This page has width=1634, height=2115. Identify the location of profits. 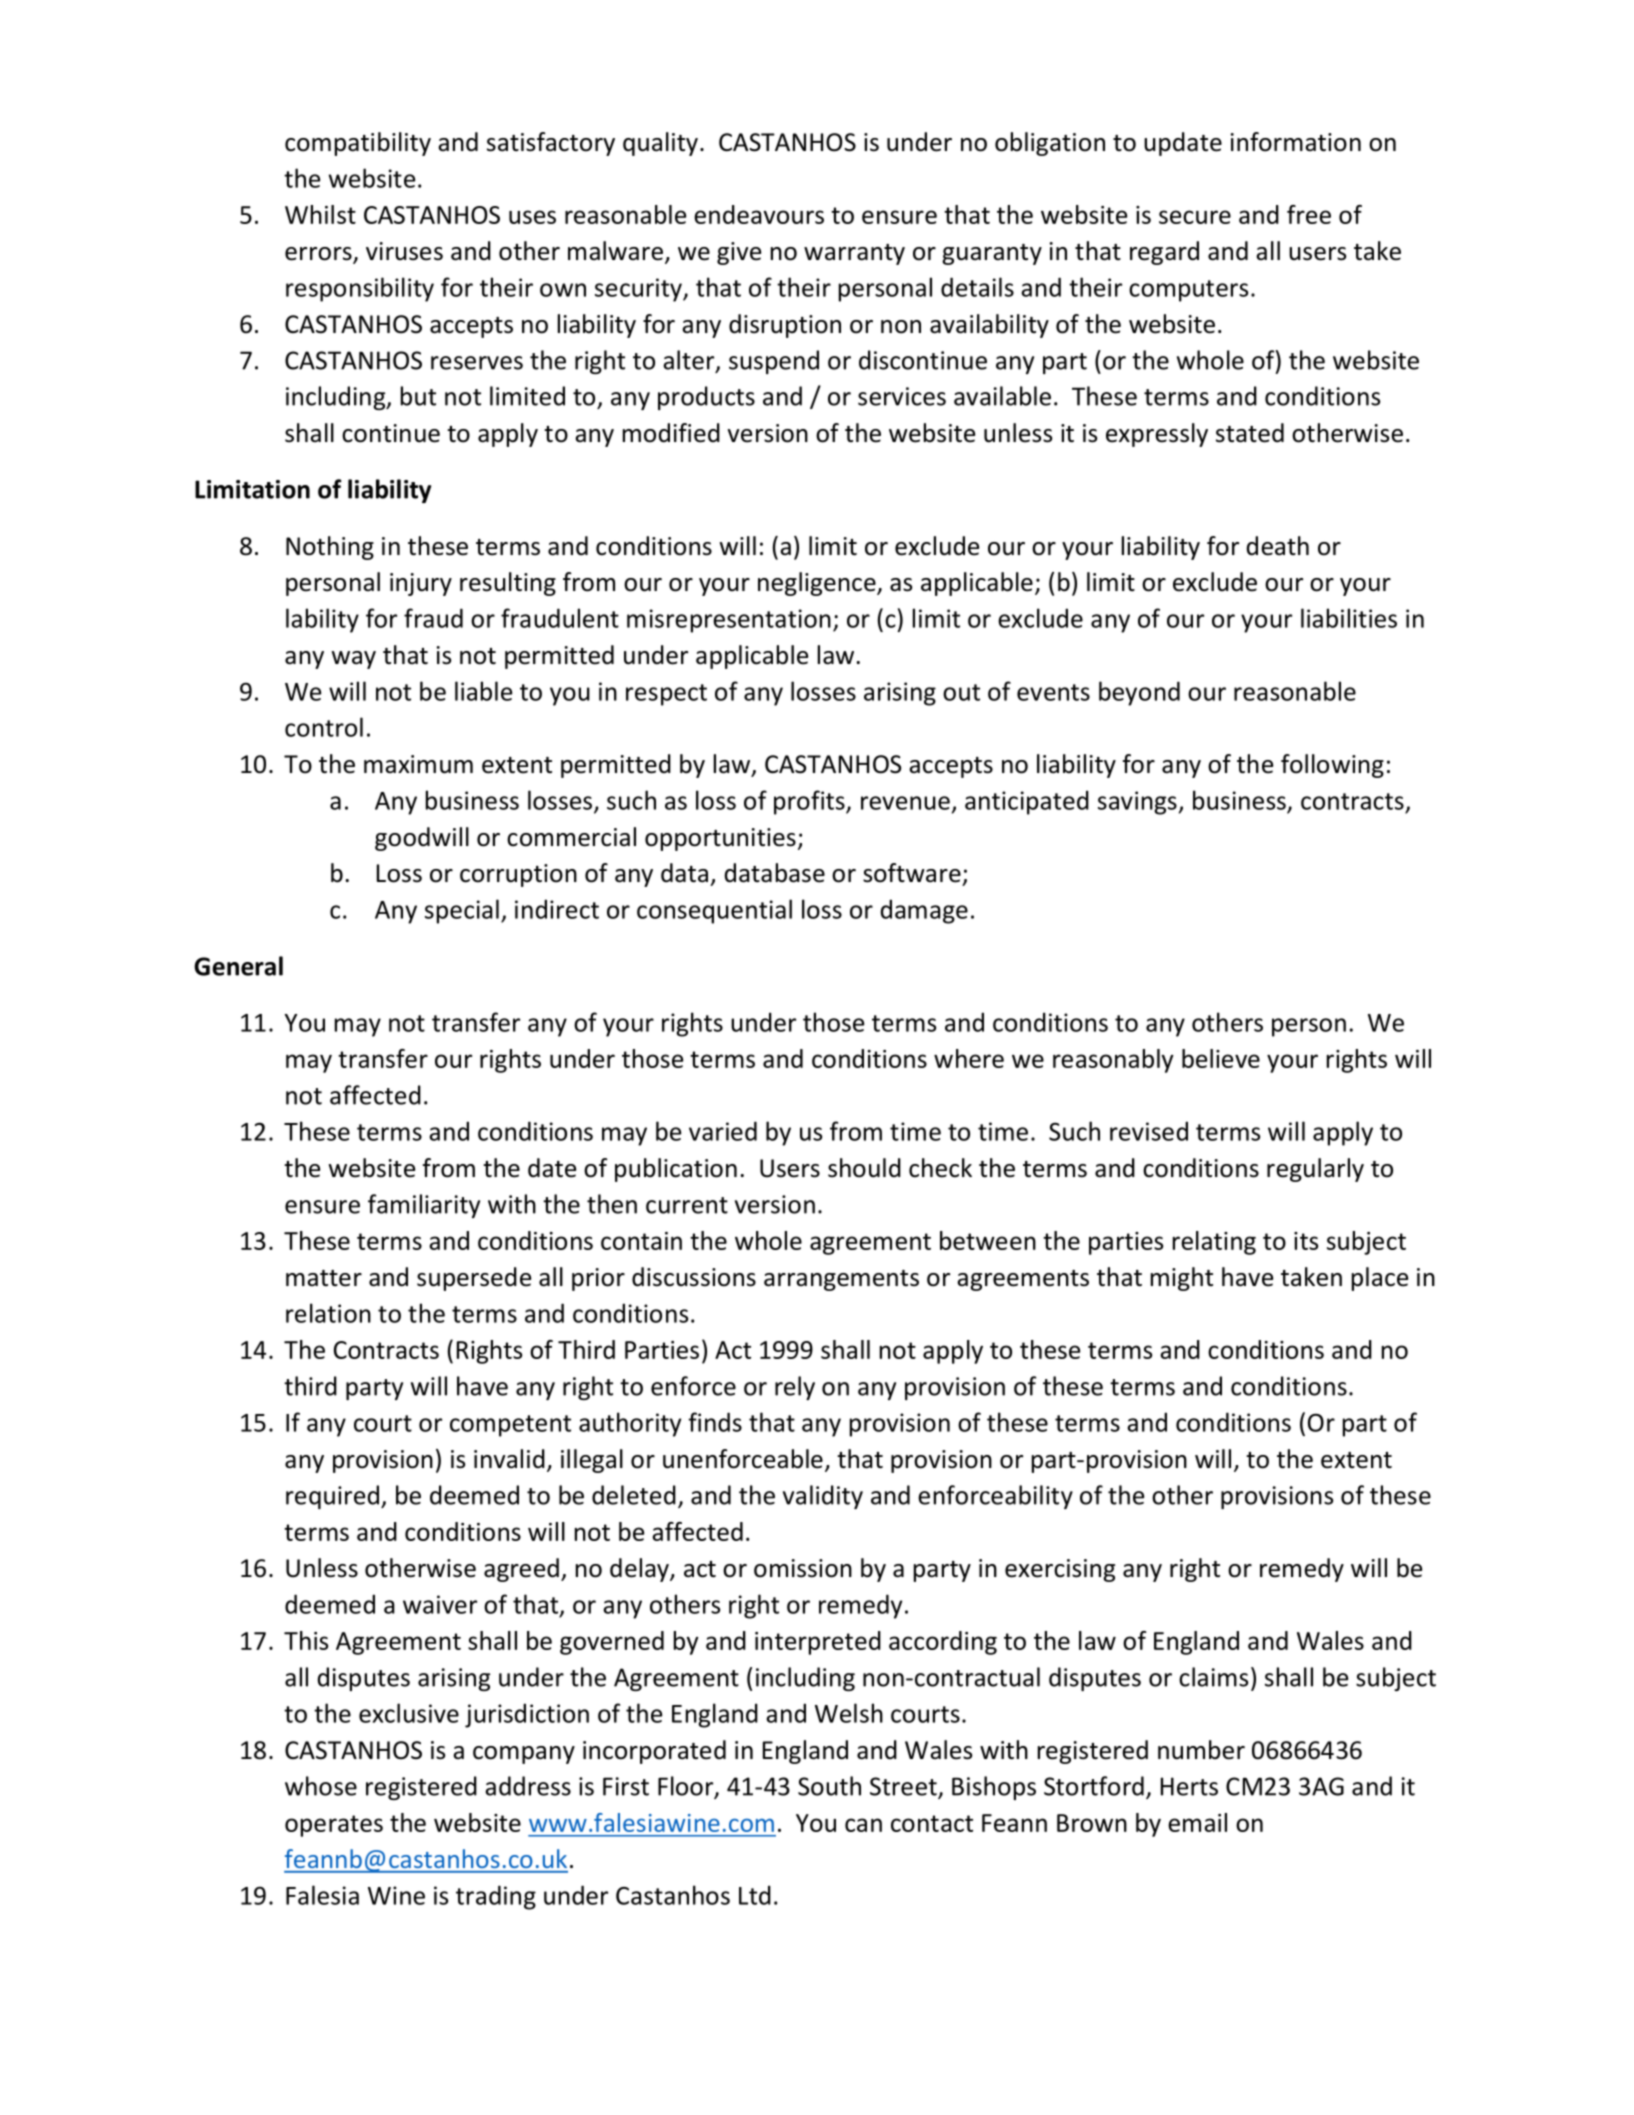
(810, 802).
